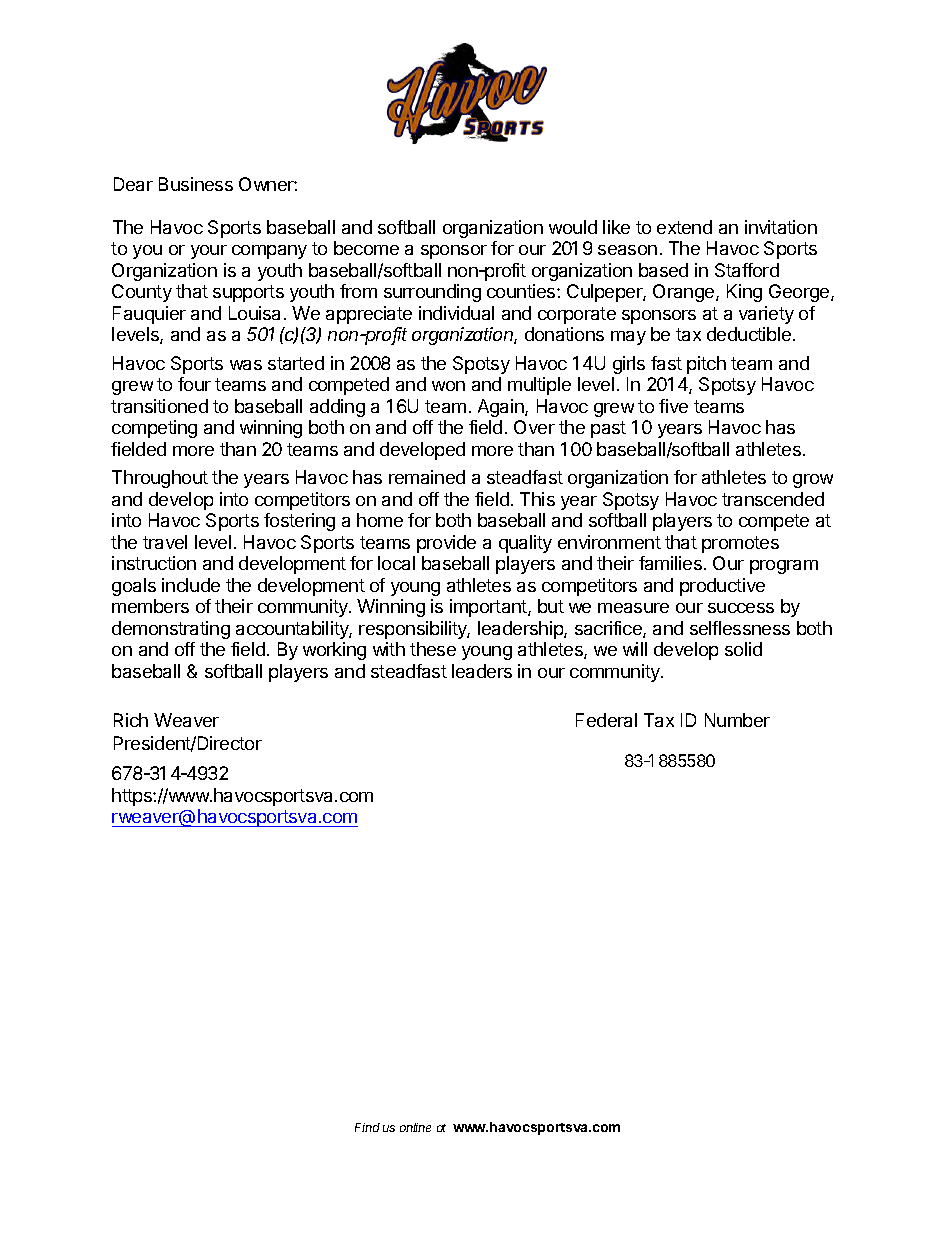 The height and width of the page is (1233, 952). Describe the element at coordinates (743, 649) in the page. I see `solid` at that location.
